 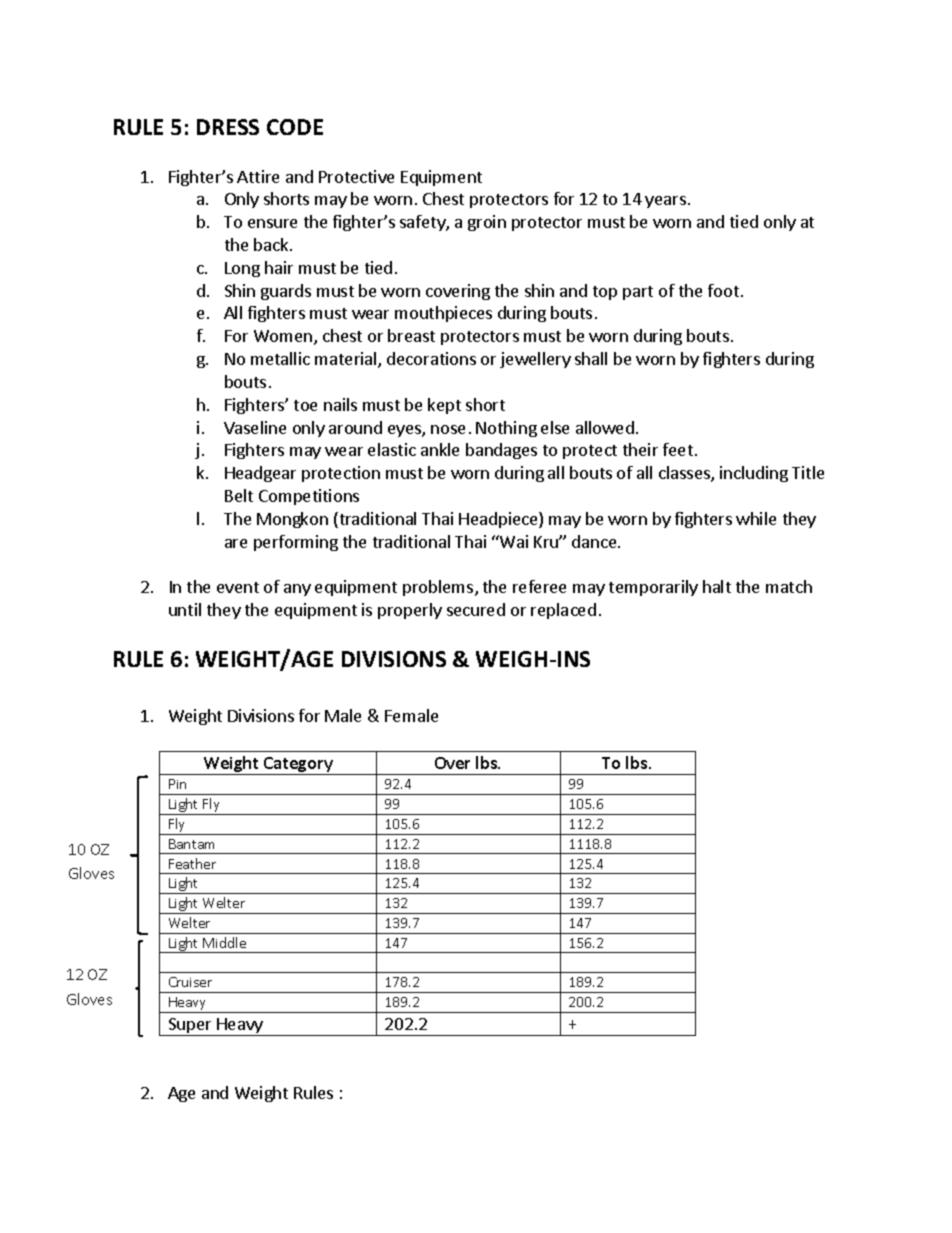 What do you see at coordinates (280, 358) in the document?
I see `metallic` at bounding box center [280, 358].
